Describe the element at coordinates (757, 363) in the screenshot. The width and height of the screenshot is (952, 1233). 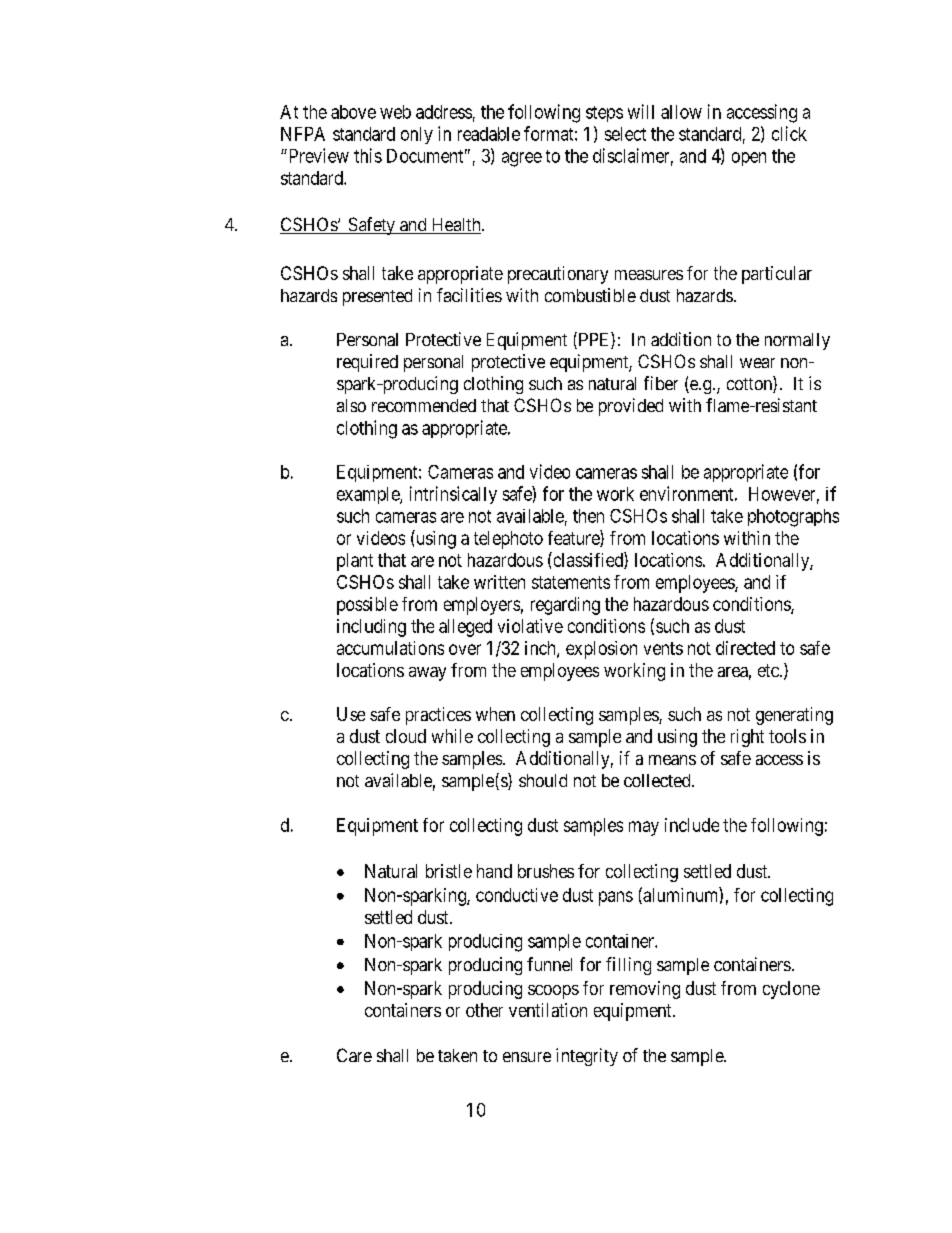
I see `wear` at that location.
